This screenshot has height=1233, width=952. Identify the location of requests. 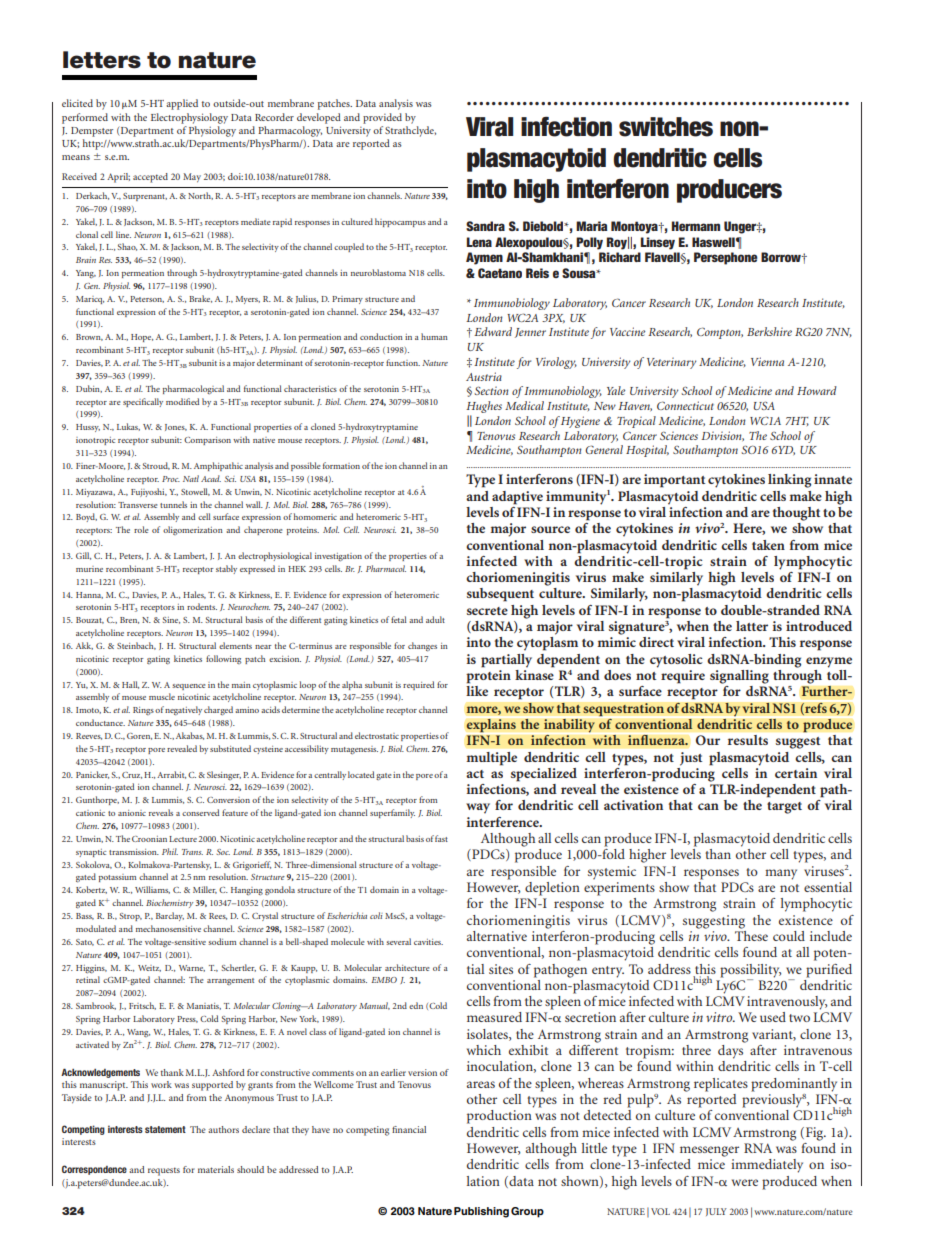
(164, 1171).
